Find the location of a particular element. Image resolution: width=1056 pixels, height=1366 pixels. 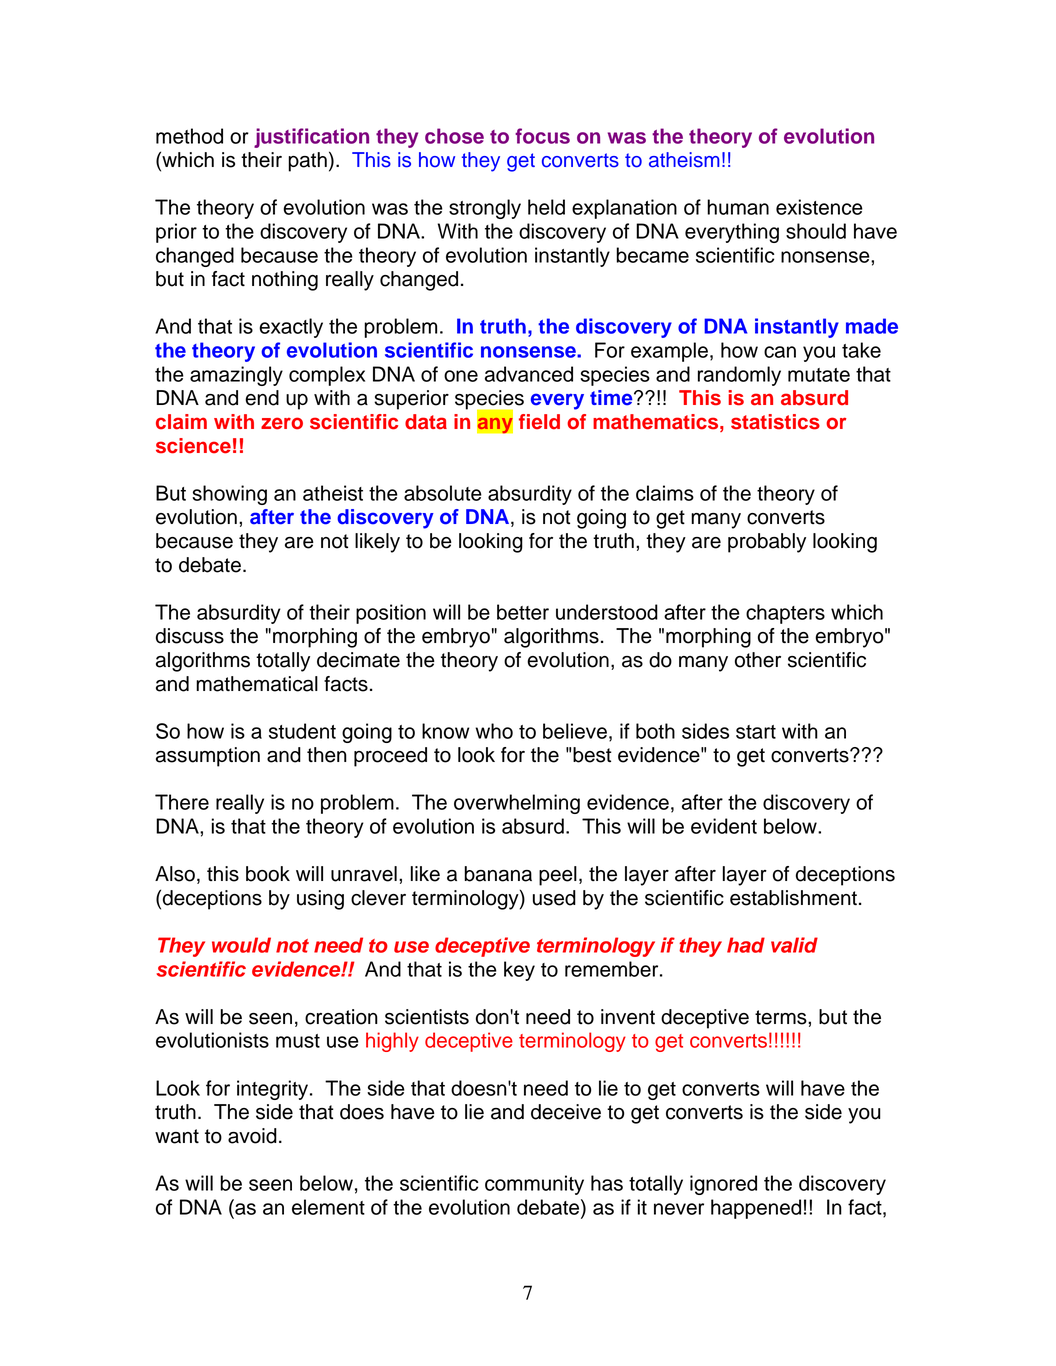

path is located at coordinates (307, 162).
